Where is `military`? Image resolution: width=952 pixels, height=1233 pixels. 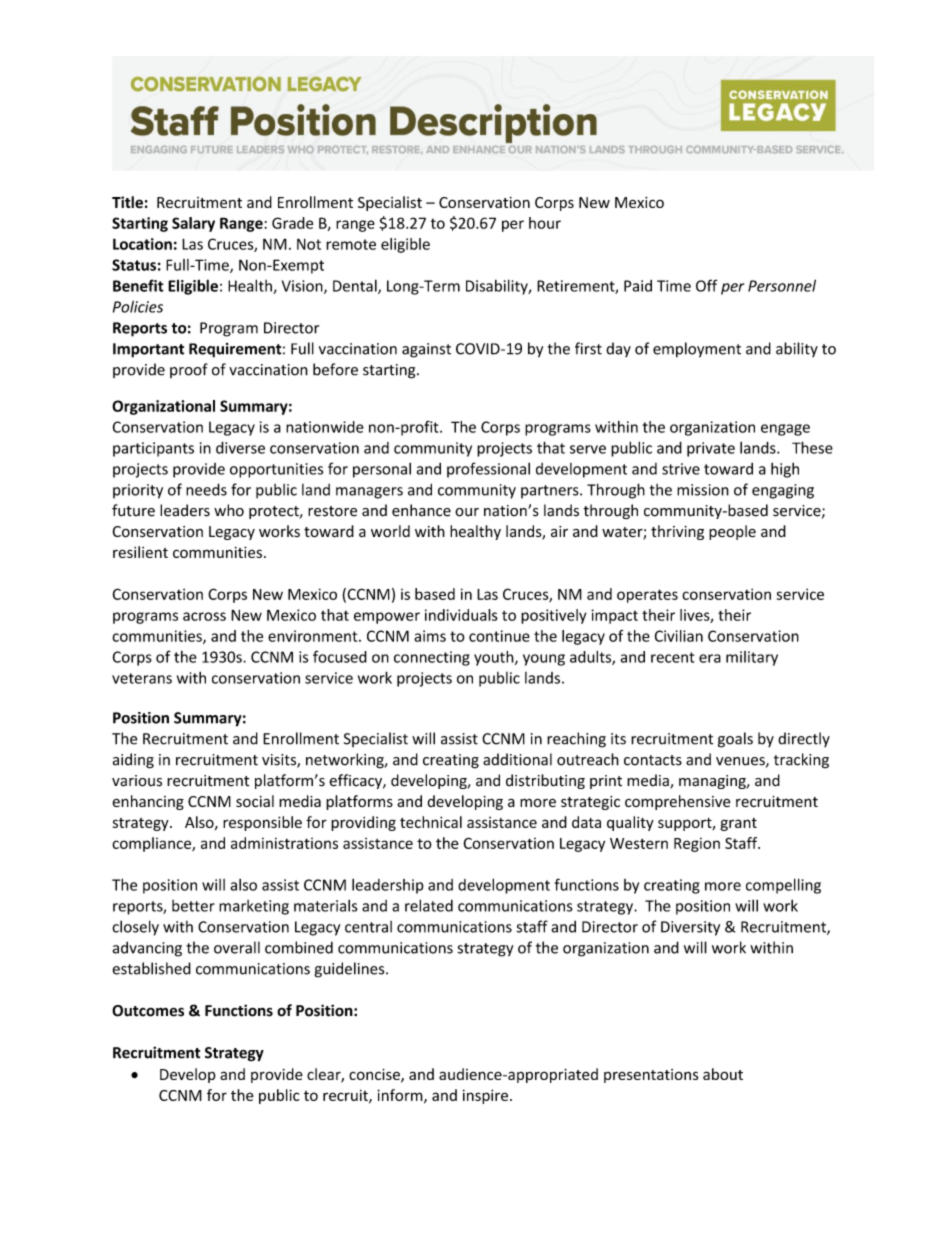
military is located at coordinates (752, 658).
